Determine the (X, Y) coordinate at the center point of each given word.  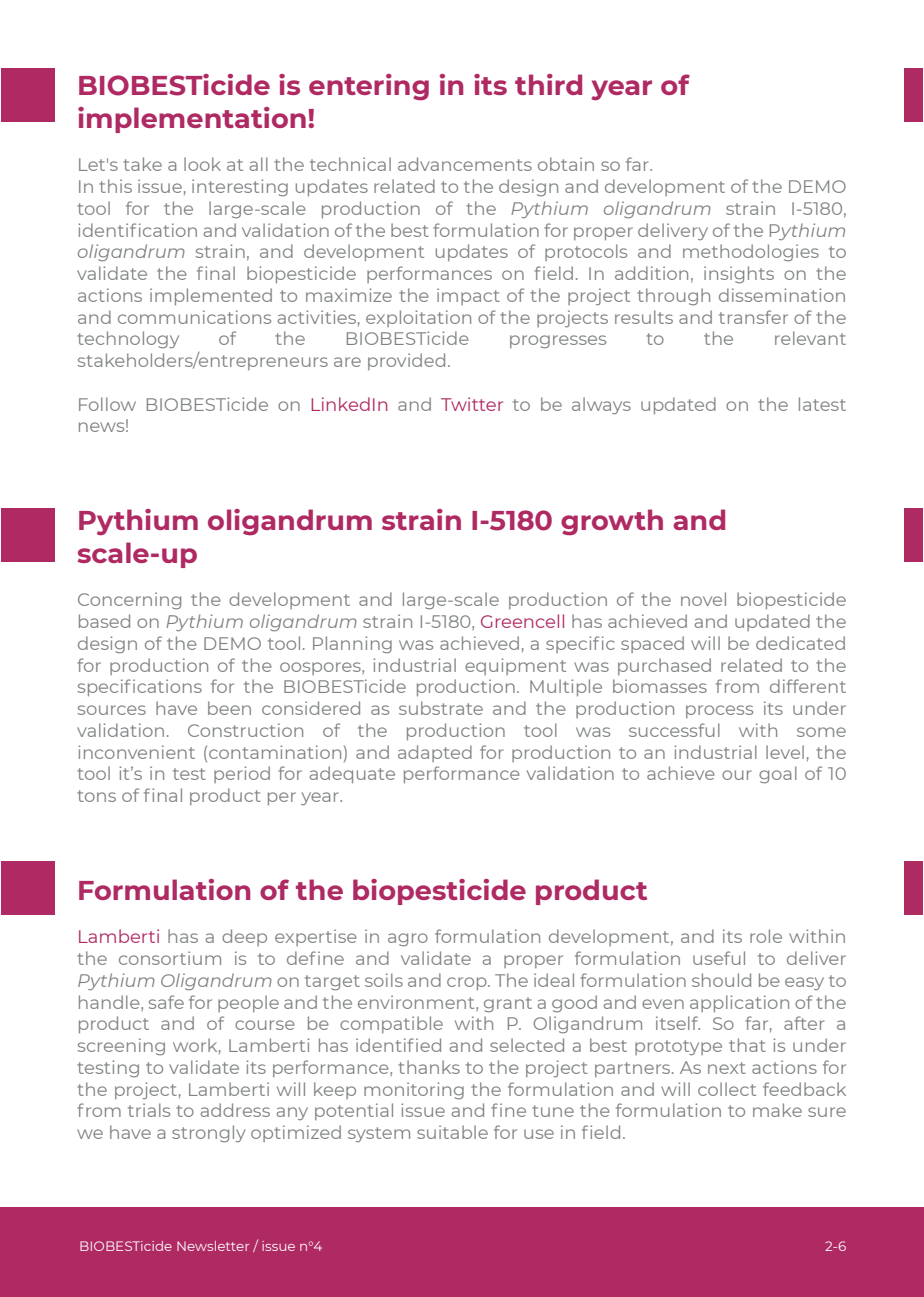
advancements (465, 164)
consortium (170, 958)
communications (194, 317)
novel (703, 599)
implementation (192, 120)
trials (149, 1110)
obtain (566, 164)
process (719, 711)
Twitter (472, 404)
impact (468, 296)
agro (408, 940)
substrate (441, 708)
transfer (753, 317)
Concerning (129, 601)
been (229, 708)
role (766, 936)
